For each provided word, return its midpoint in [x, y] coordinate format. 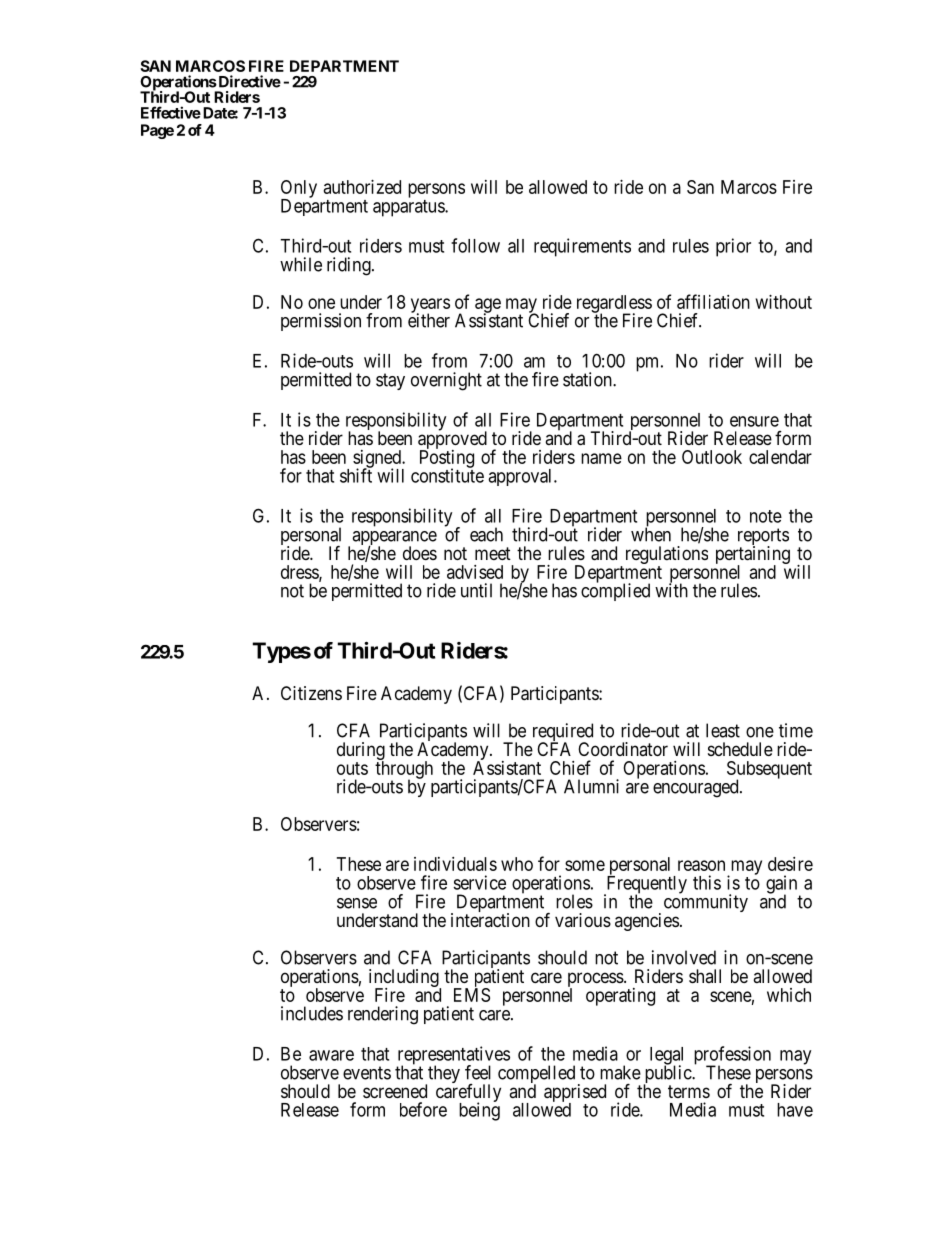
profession [732, 1056]
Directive [248, 81]
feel [478, 1072]
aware [331, 1055]
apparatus [409, 208]
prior [733, 247]
